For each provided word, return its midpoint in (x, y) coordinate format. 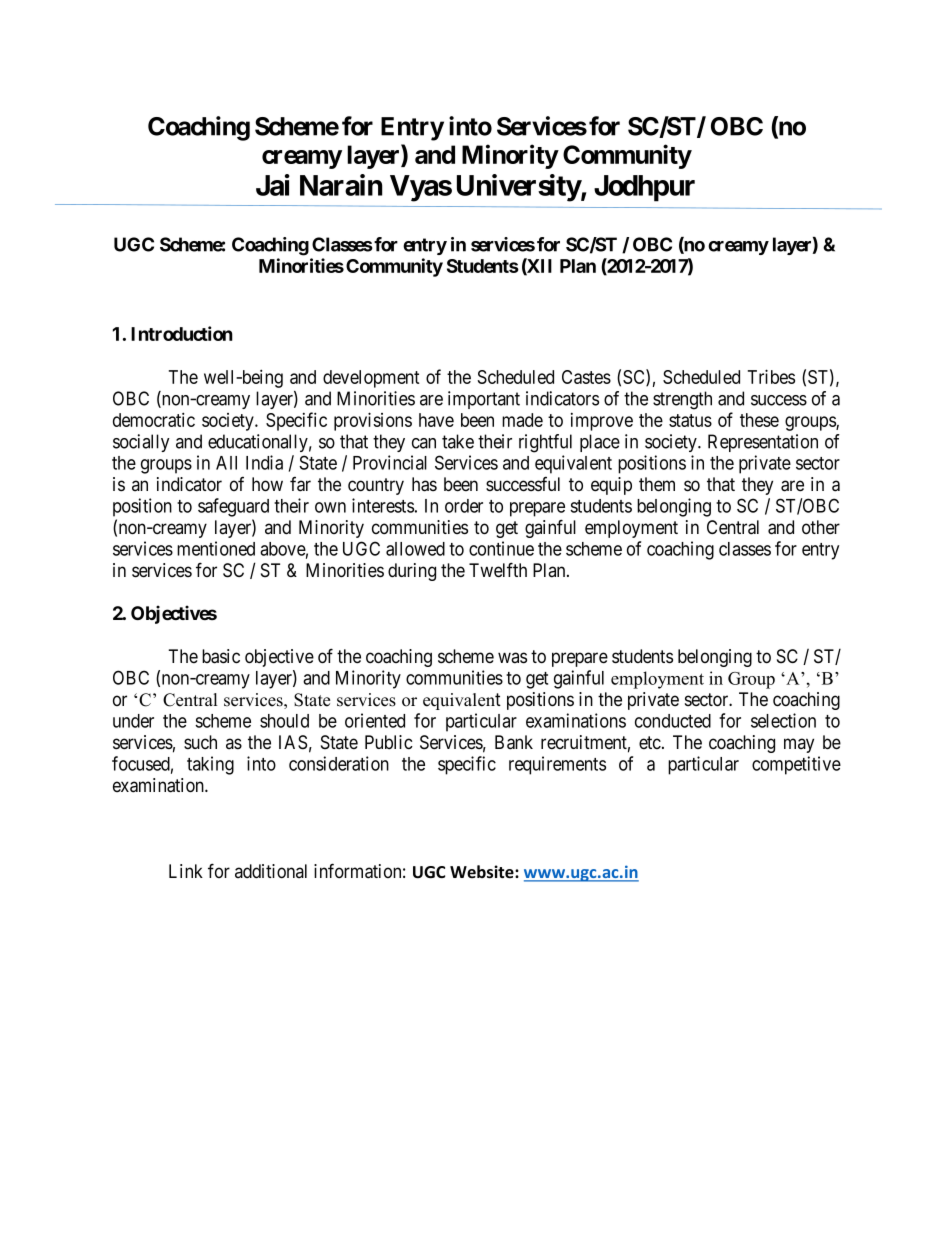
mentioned (216, 548)
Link (186, 871)
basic (221, 656)
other (821, 527)
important (484, 400)
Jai (273, 185)
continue (501, 548)
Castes (586, 377)
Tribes (771, 376)
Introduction (182, 333)
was (512, 658)
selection (783, 720)
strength (682, 400)
